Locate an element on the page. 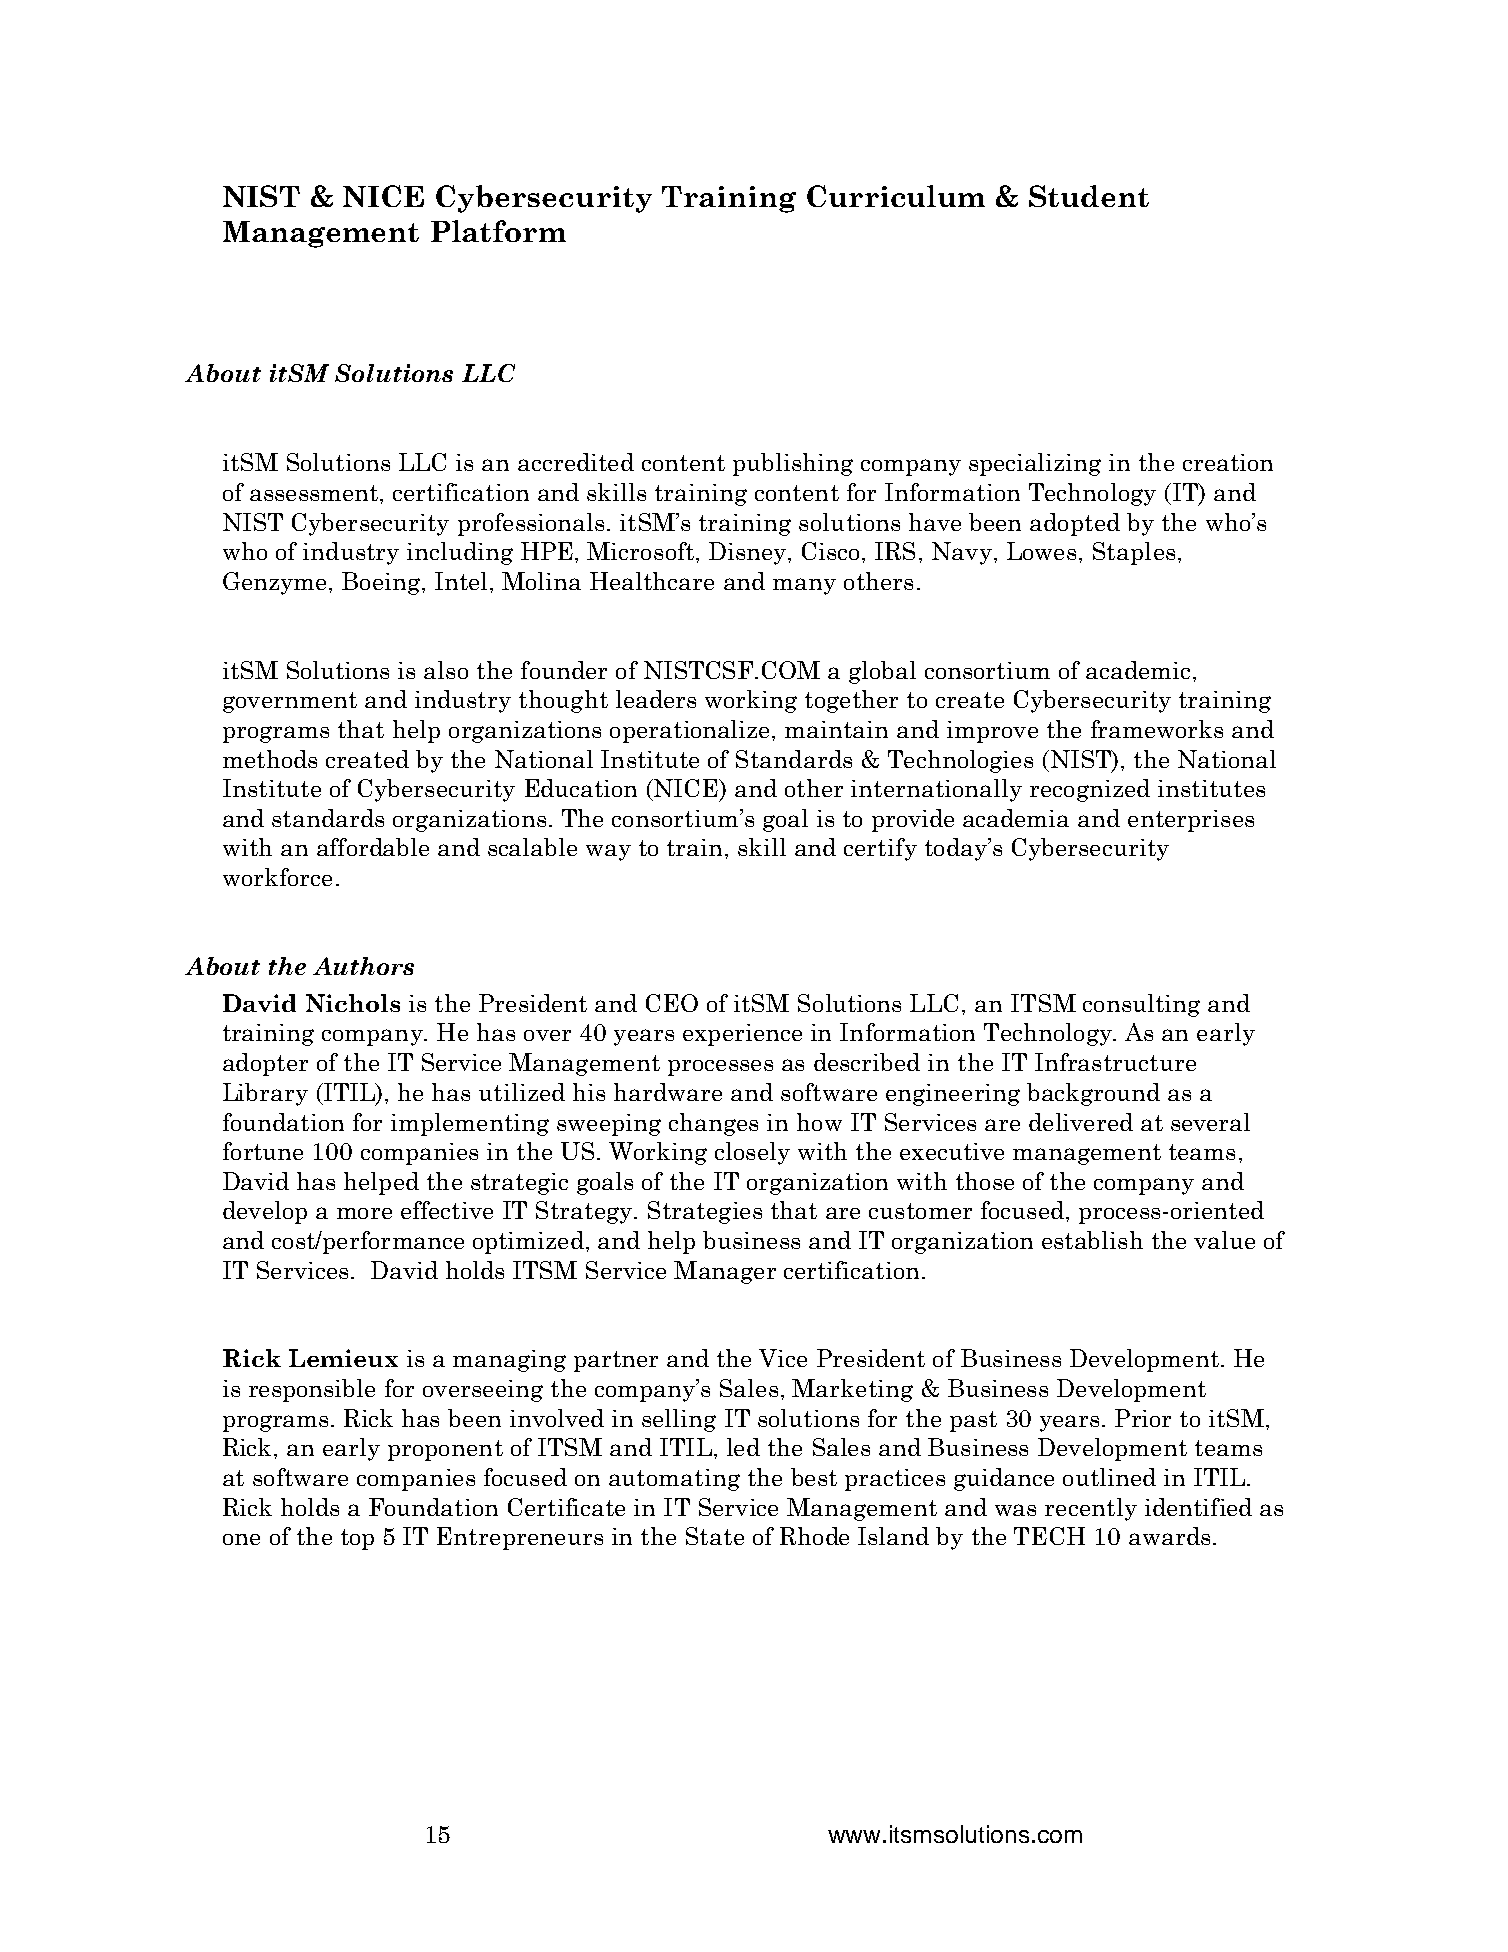 The image size is (1508, 1952). Curriculum is located at coordinates (896, 196).
